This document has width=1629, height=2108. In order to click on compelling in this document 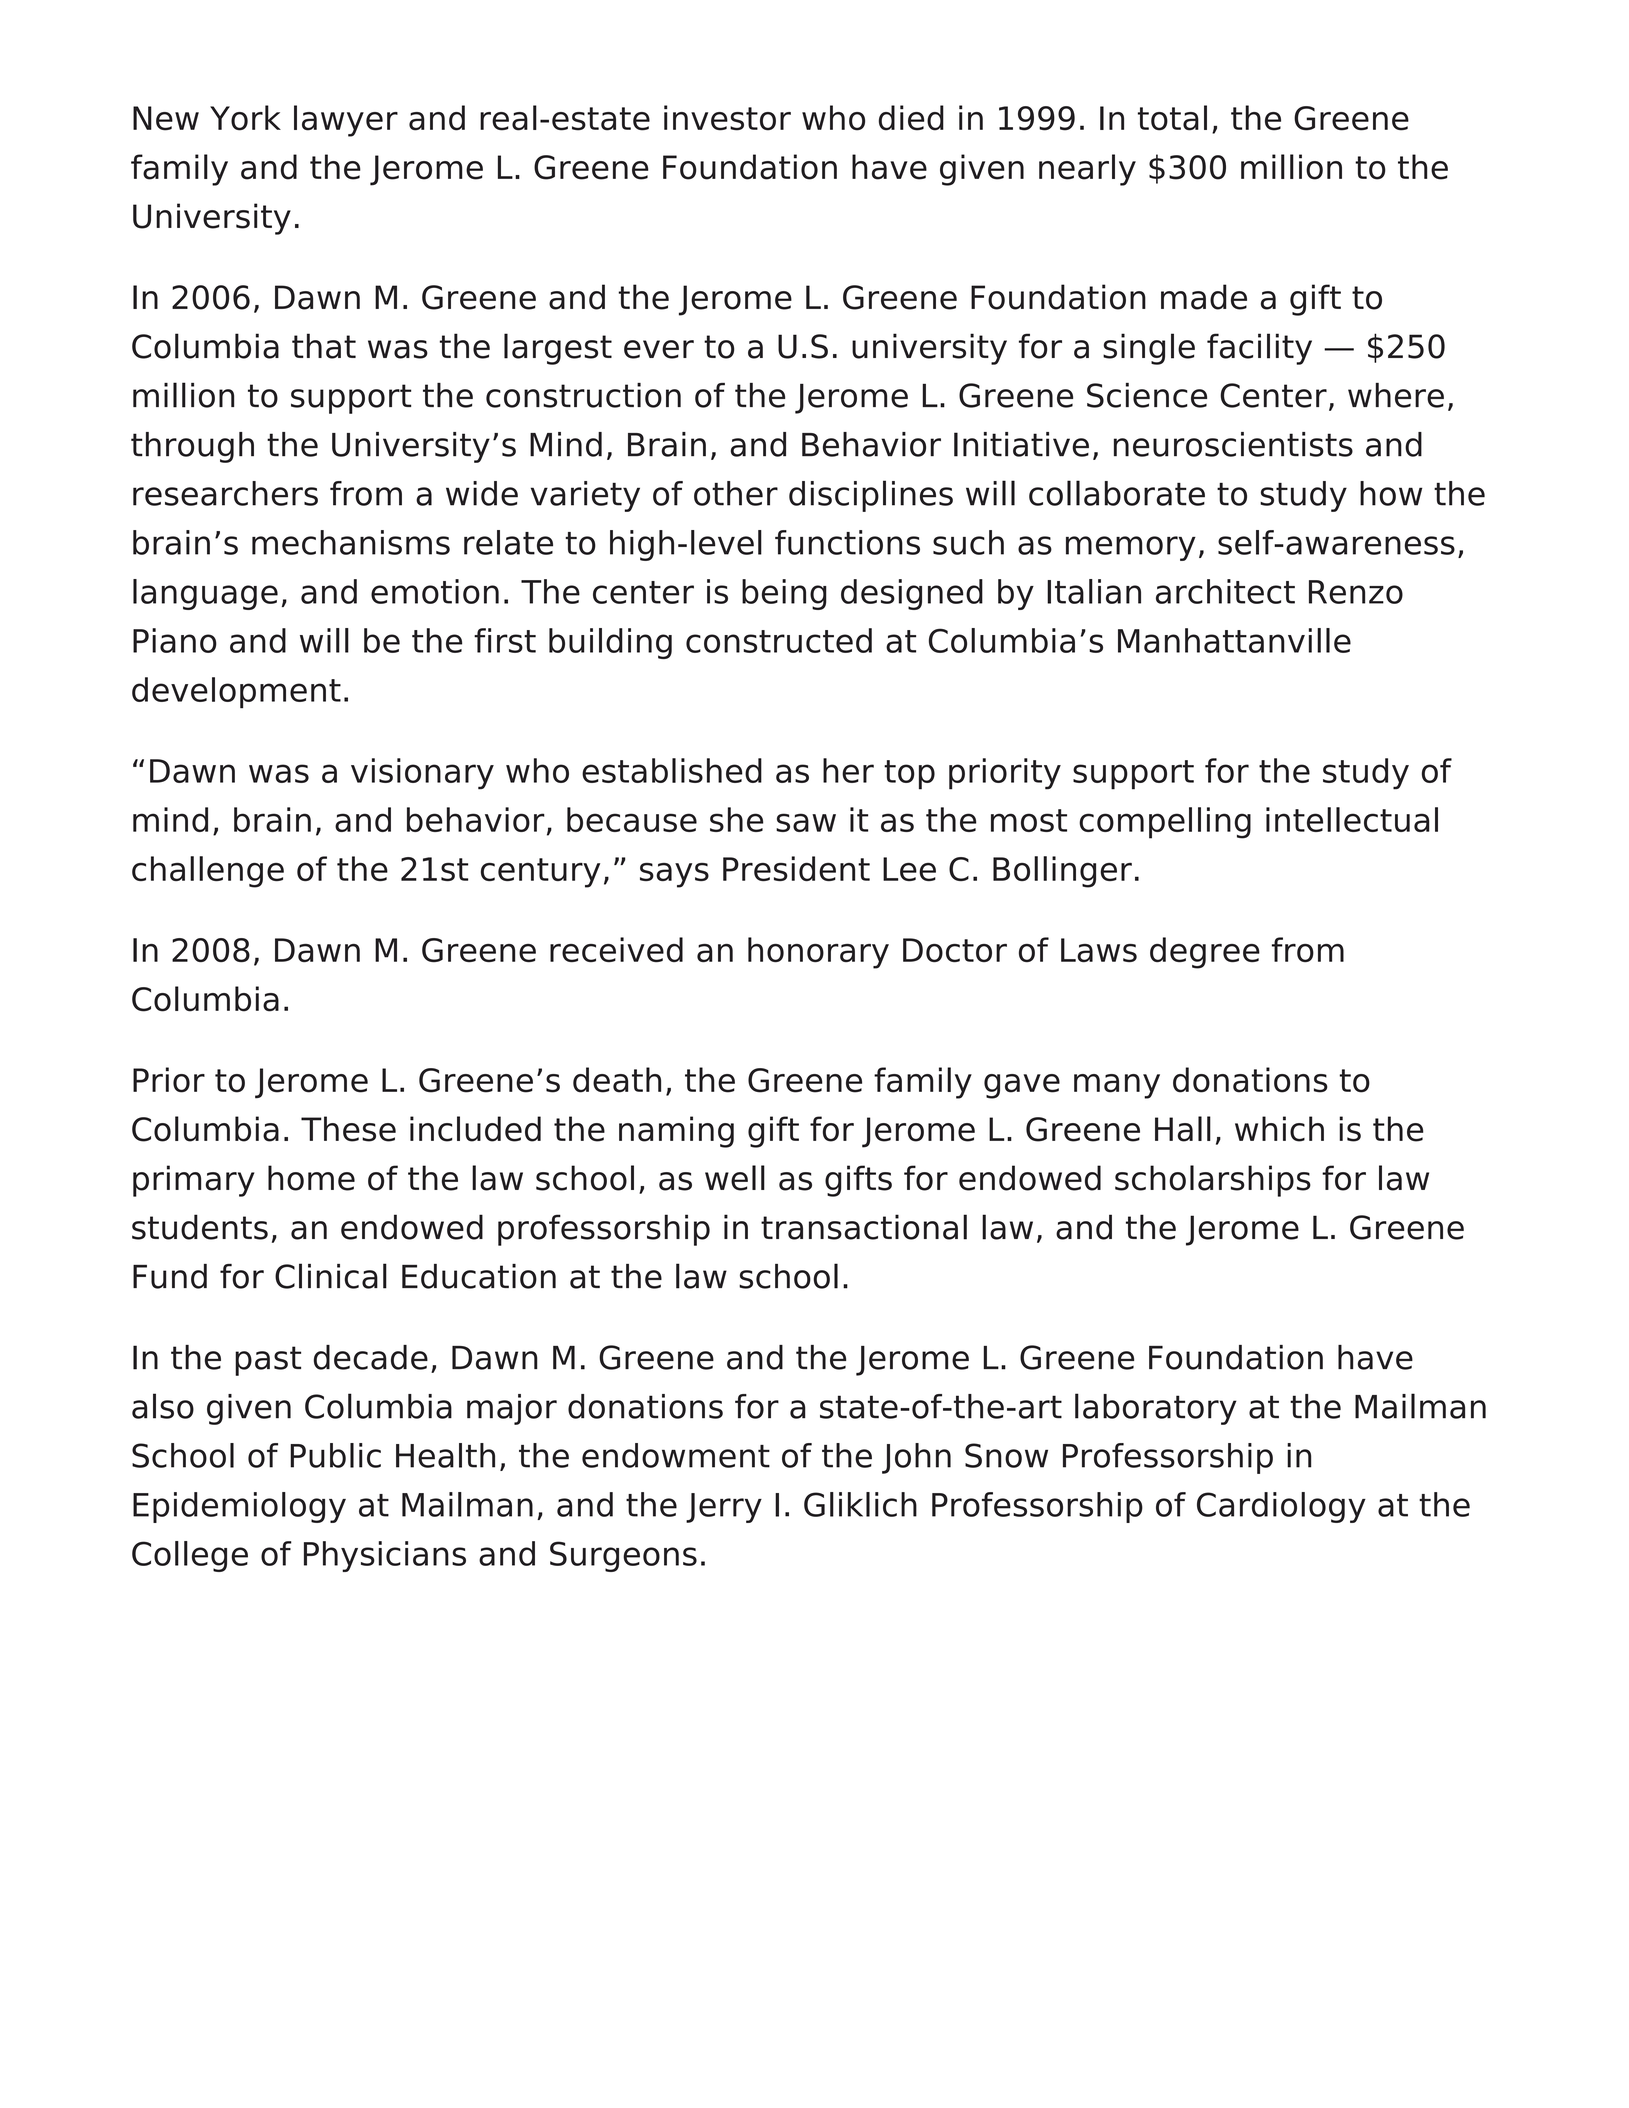, I will do `click(1165, 823)`.
